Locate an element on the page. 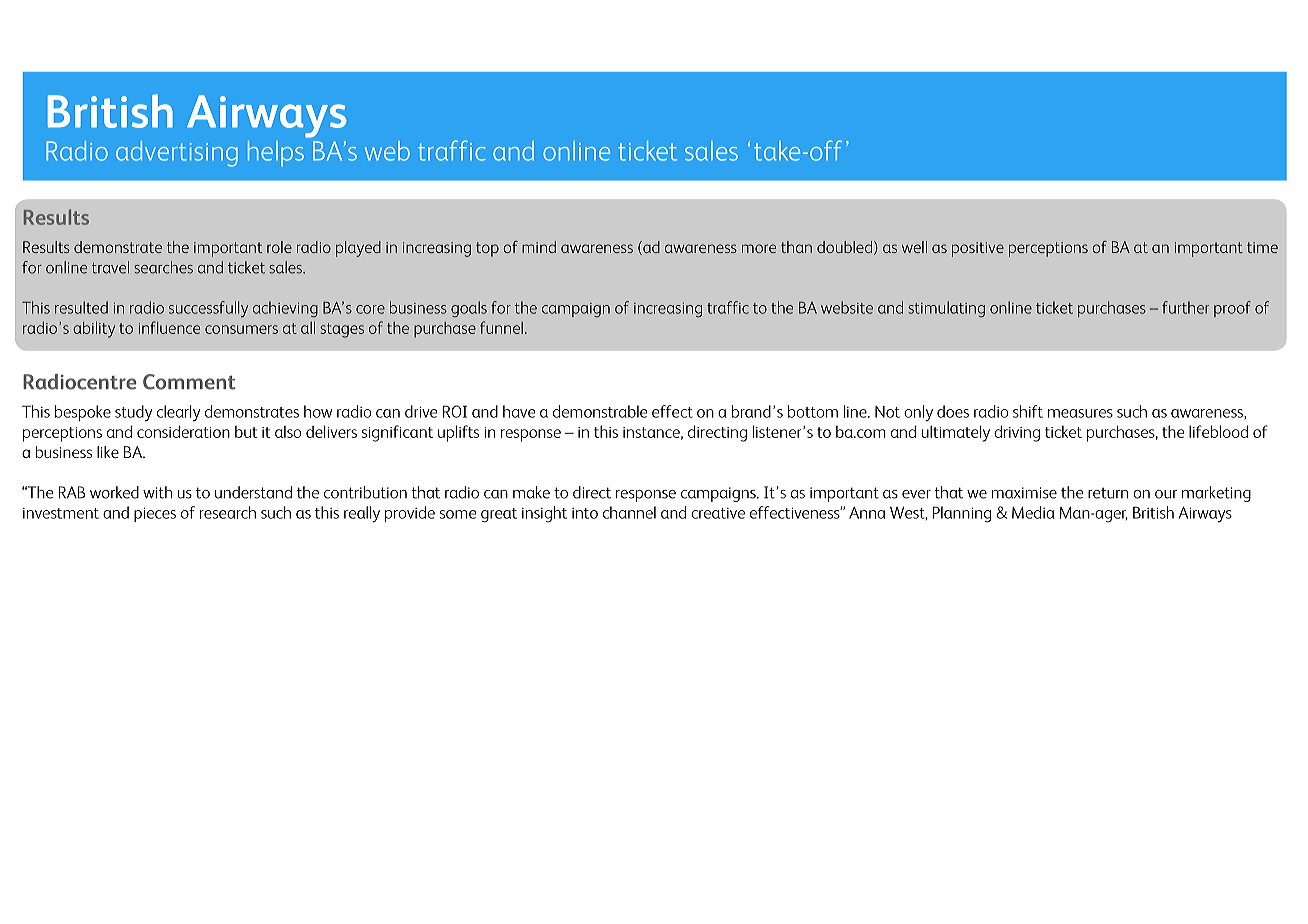 This image has height=924, width=1308. helps is located at coordinates (276, 154).
